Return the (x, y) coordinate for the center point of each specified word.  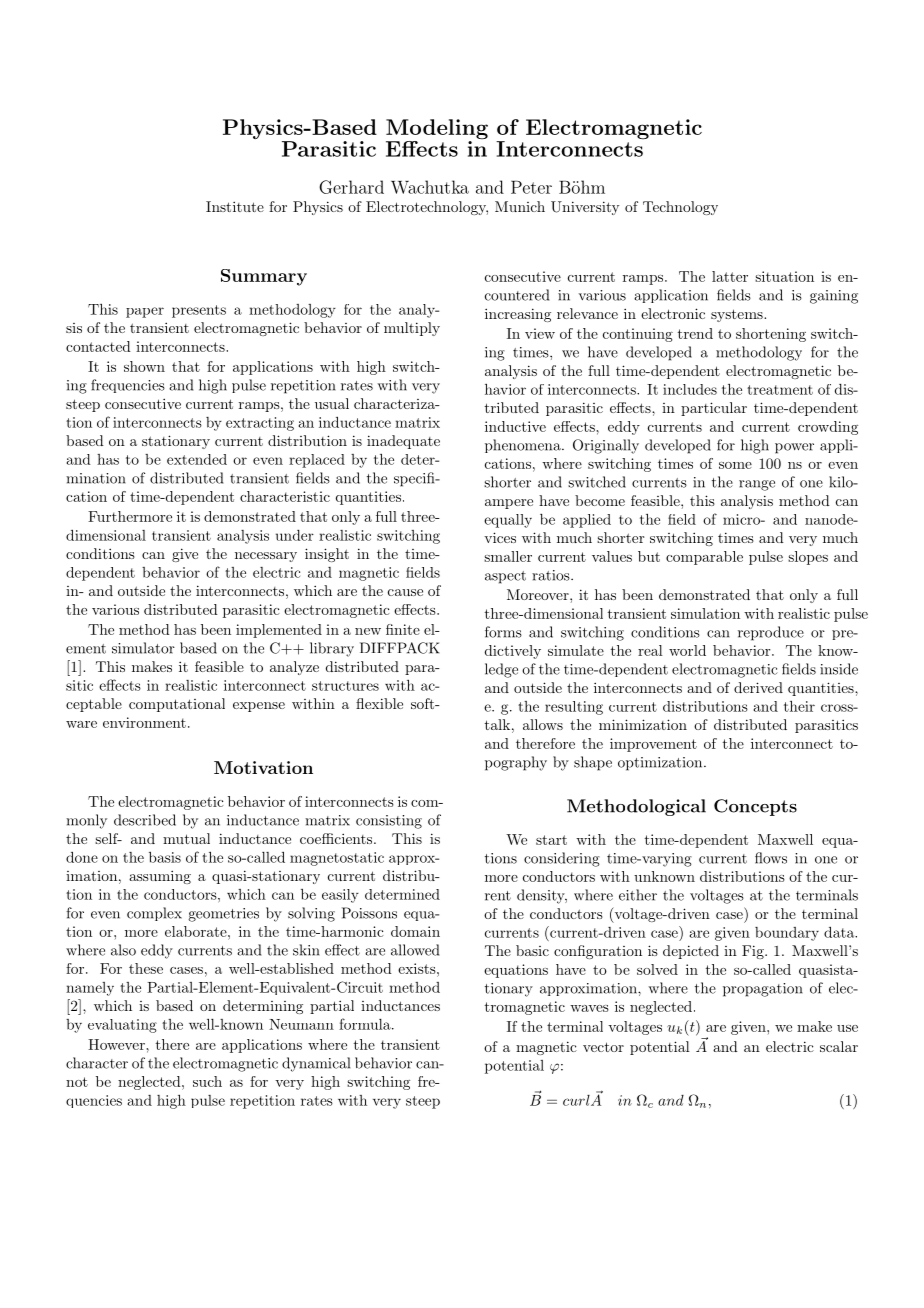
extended (197, 459)
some (735, 465)
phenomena (524, 446)
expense (259, 707)
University (585, 208)
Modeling (437, 130)
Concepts (755, 807)
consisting (389, 822)
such (207, 1081)
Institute (235, 206)
